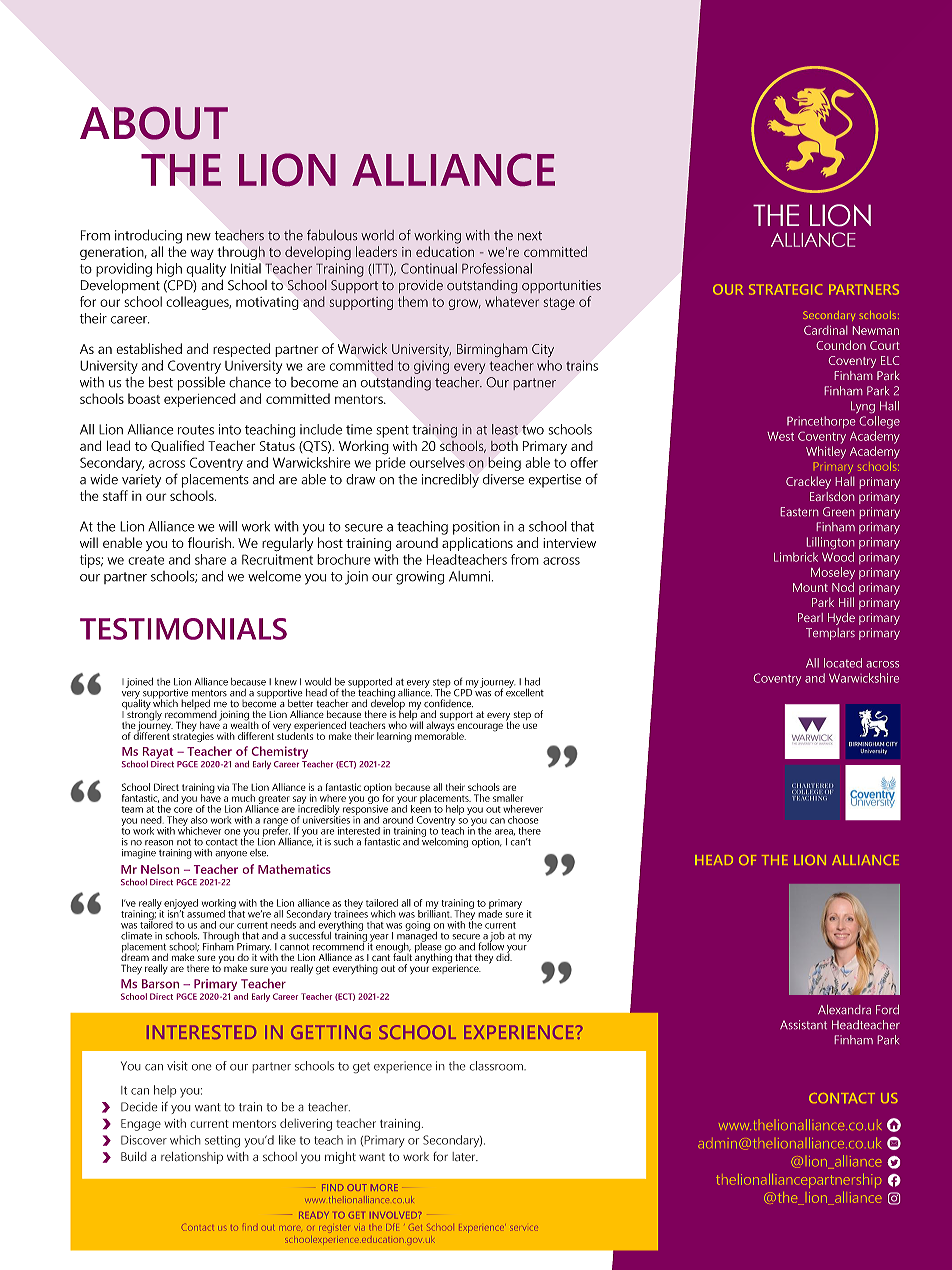  Describe the element at coordinates (192, 1158) in the image. I see `relationship` at that location.
